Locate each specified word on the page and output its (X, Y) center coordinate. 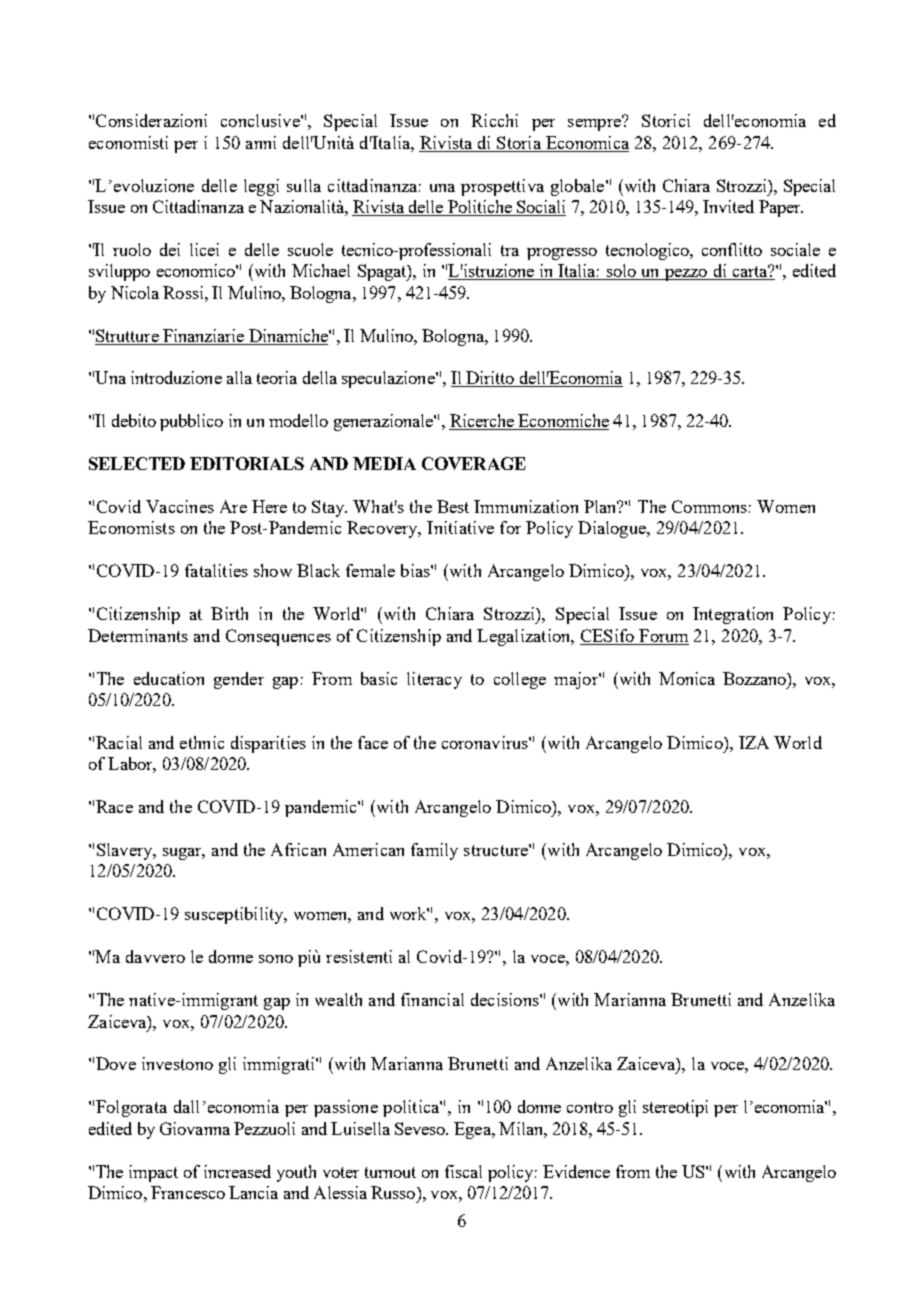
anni (261, 142)
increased (237, 1171)
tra (510, 250)
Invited (728, 206)
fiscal (463, 1171)
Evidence (576, 1171)
